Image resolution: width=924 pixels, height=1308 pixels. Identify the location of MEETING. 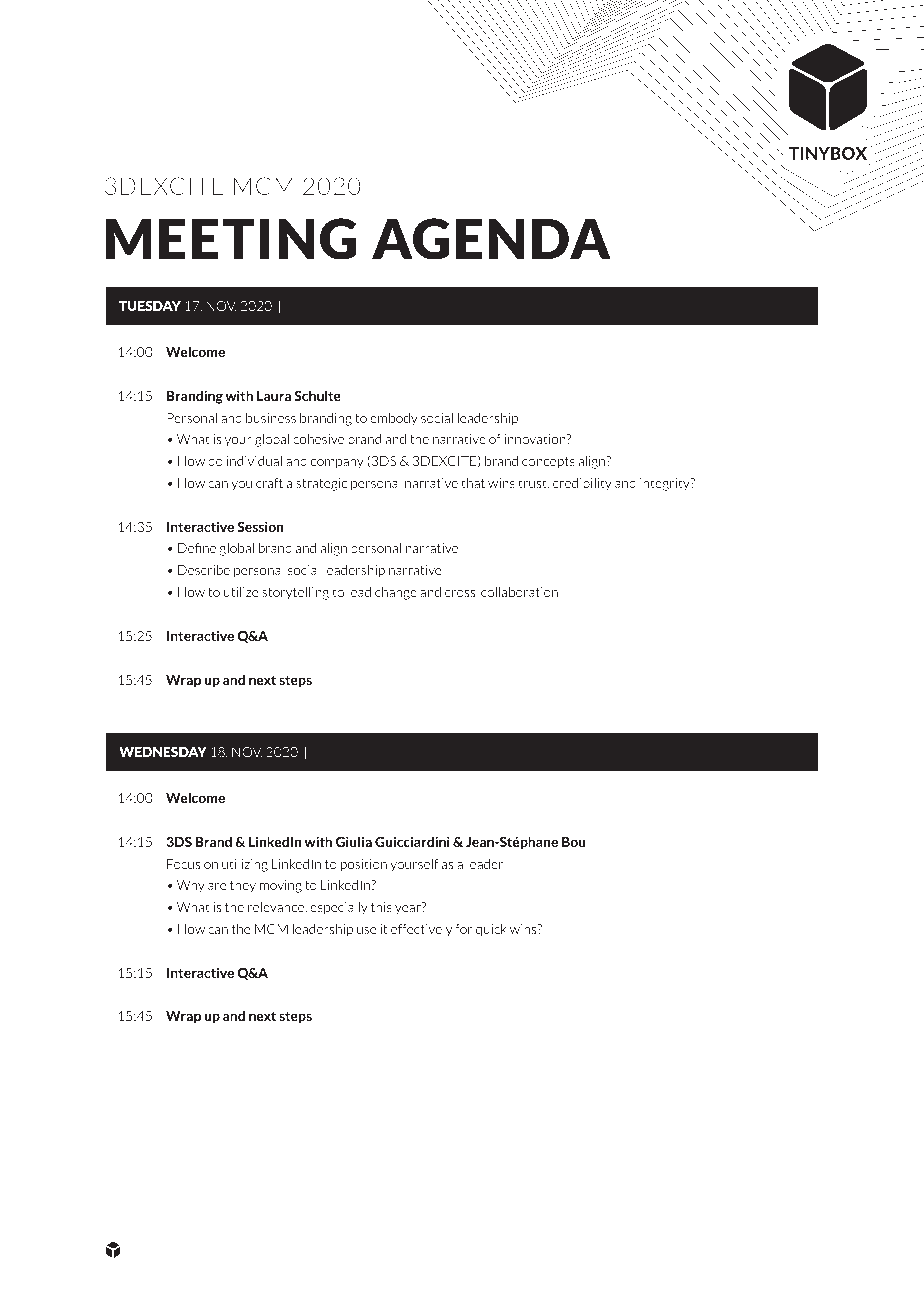
(231, 239).
